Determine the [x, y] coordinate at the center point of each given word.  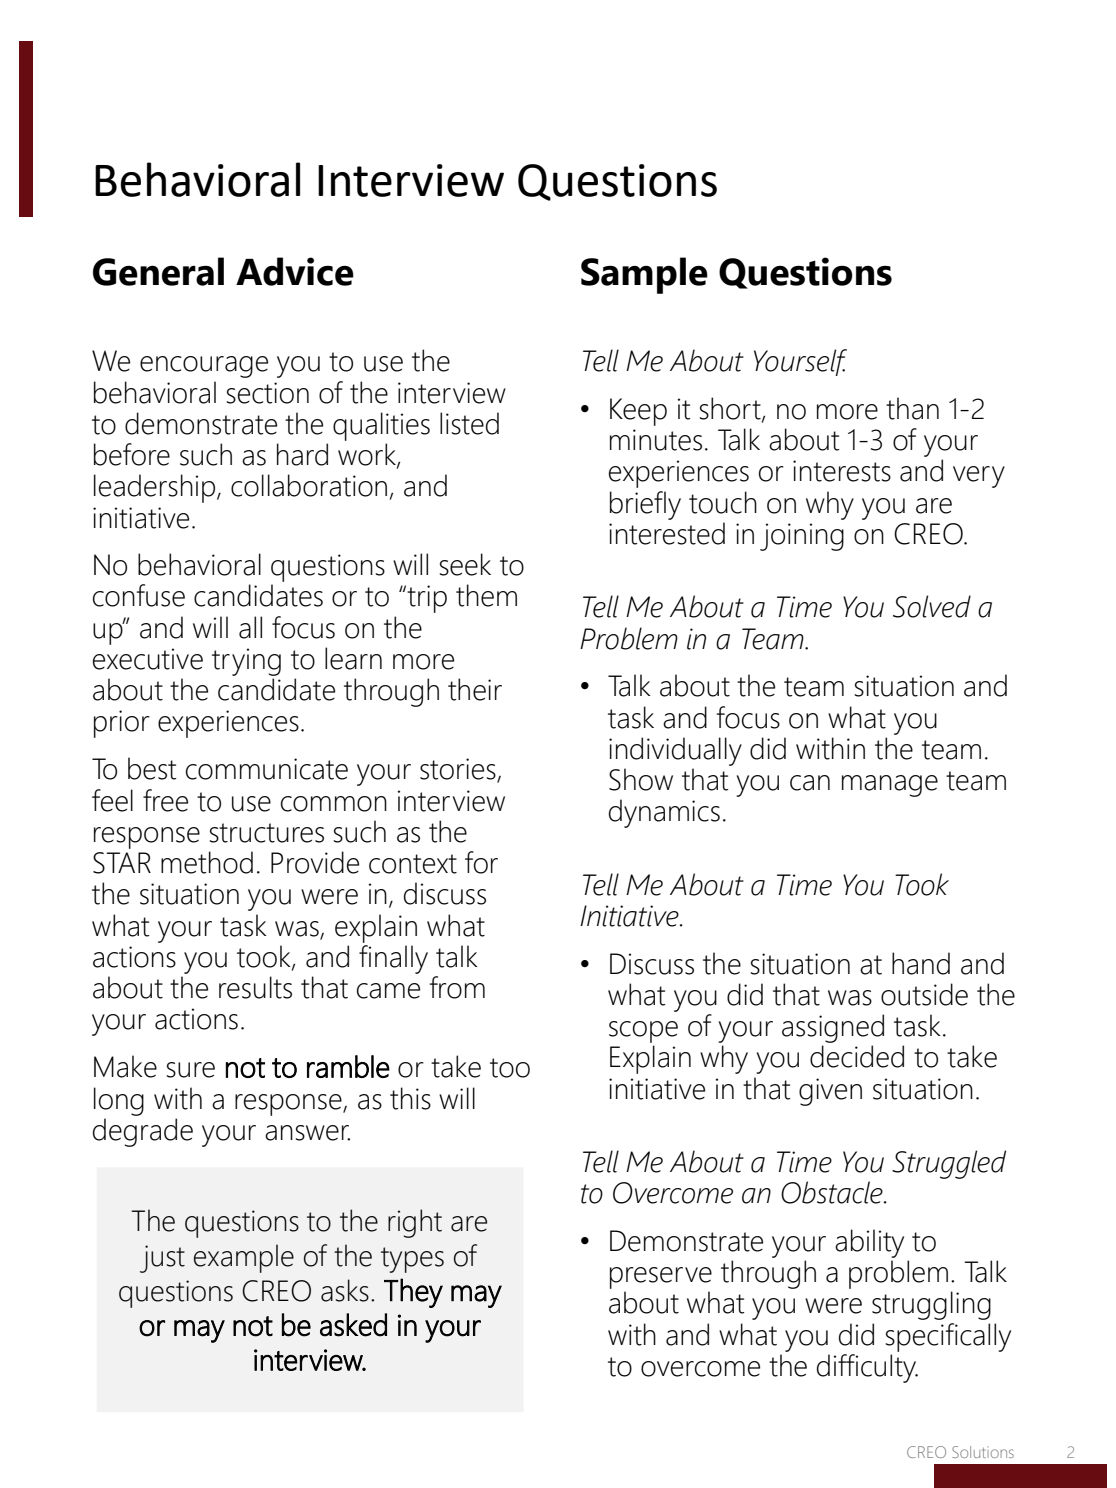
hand [921, 963]
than [912, 408]
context [413, 864]
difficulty [867, 1368]
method [207, 862]
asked [353, 1325]
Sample [644, 275]
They [413, 1293]
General [158, 271]
